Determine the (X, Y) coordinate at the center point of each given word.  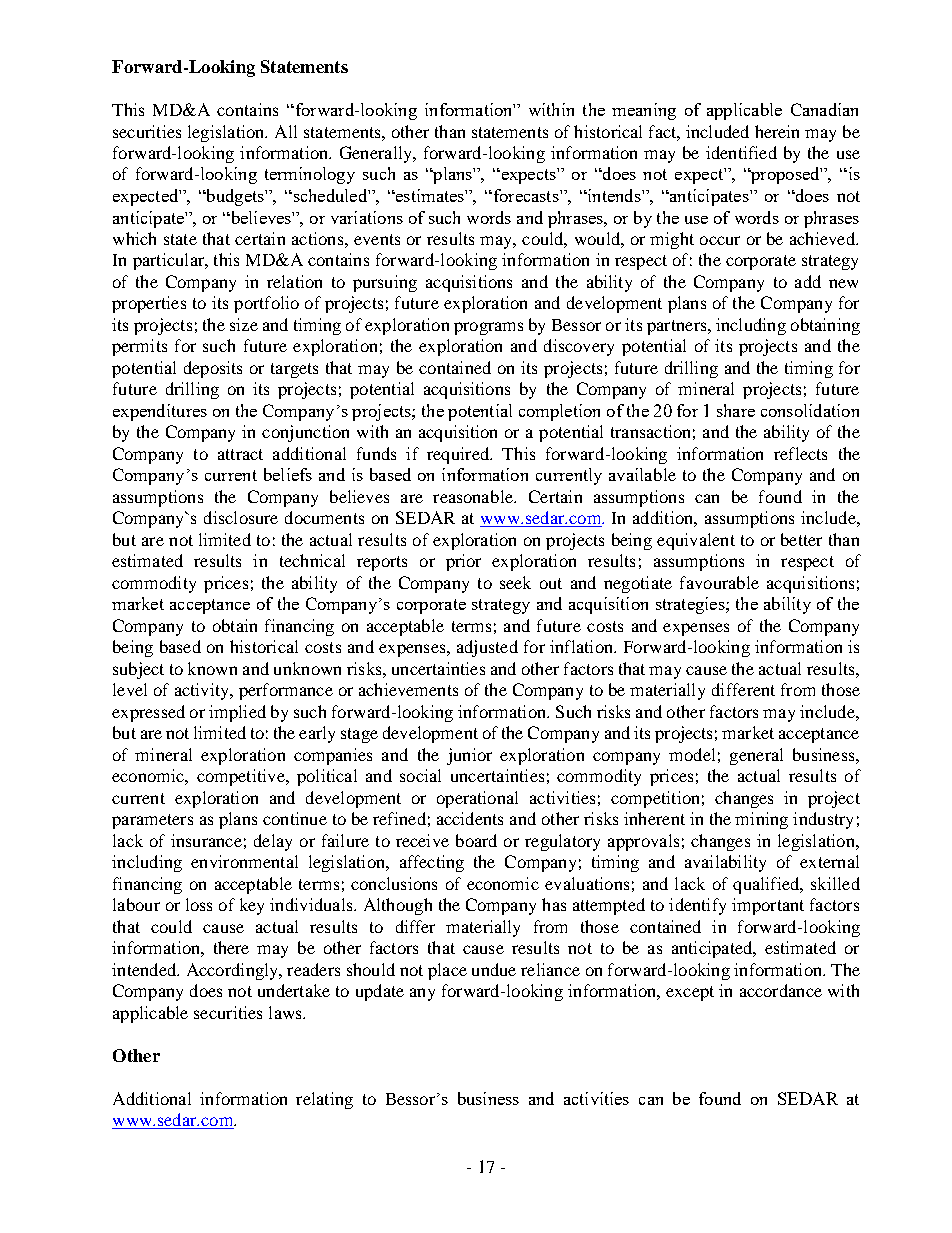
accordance (781, 990)
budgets (235, 197)
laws (286, 1012)
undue (494, 969)
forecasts (526, 195)
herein (777, 131)
